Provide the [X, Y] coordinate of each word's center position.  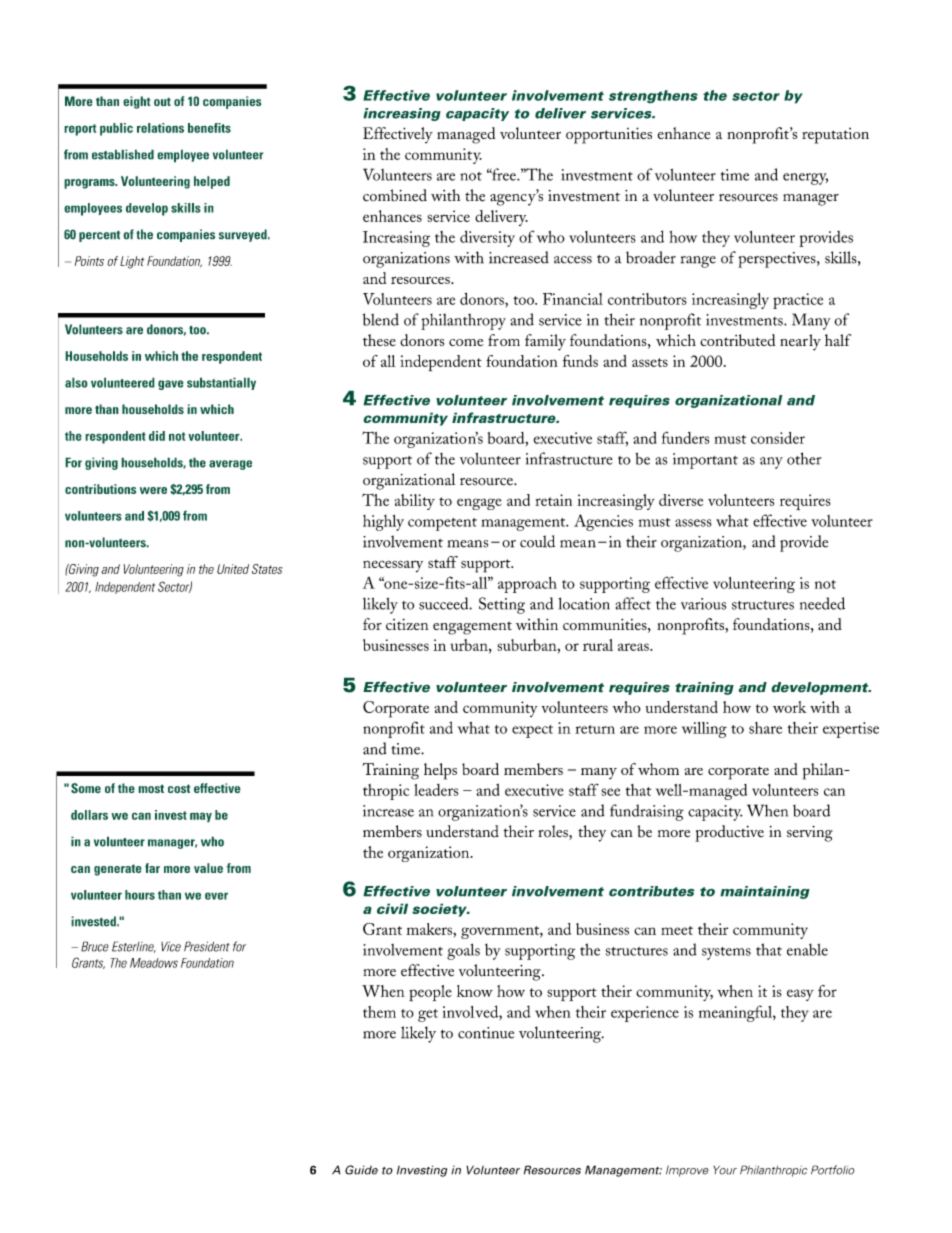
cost [179, 789]
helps [440, 771]
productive [729, 833]
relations [160, 128]
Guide [361, 1170]
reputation [835, 136]
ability [415, 502]
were [153, 490]
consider [778, 438]
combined [395, 195]
